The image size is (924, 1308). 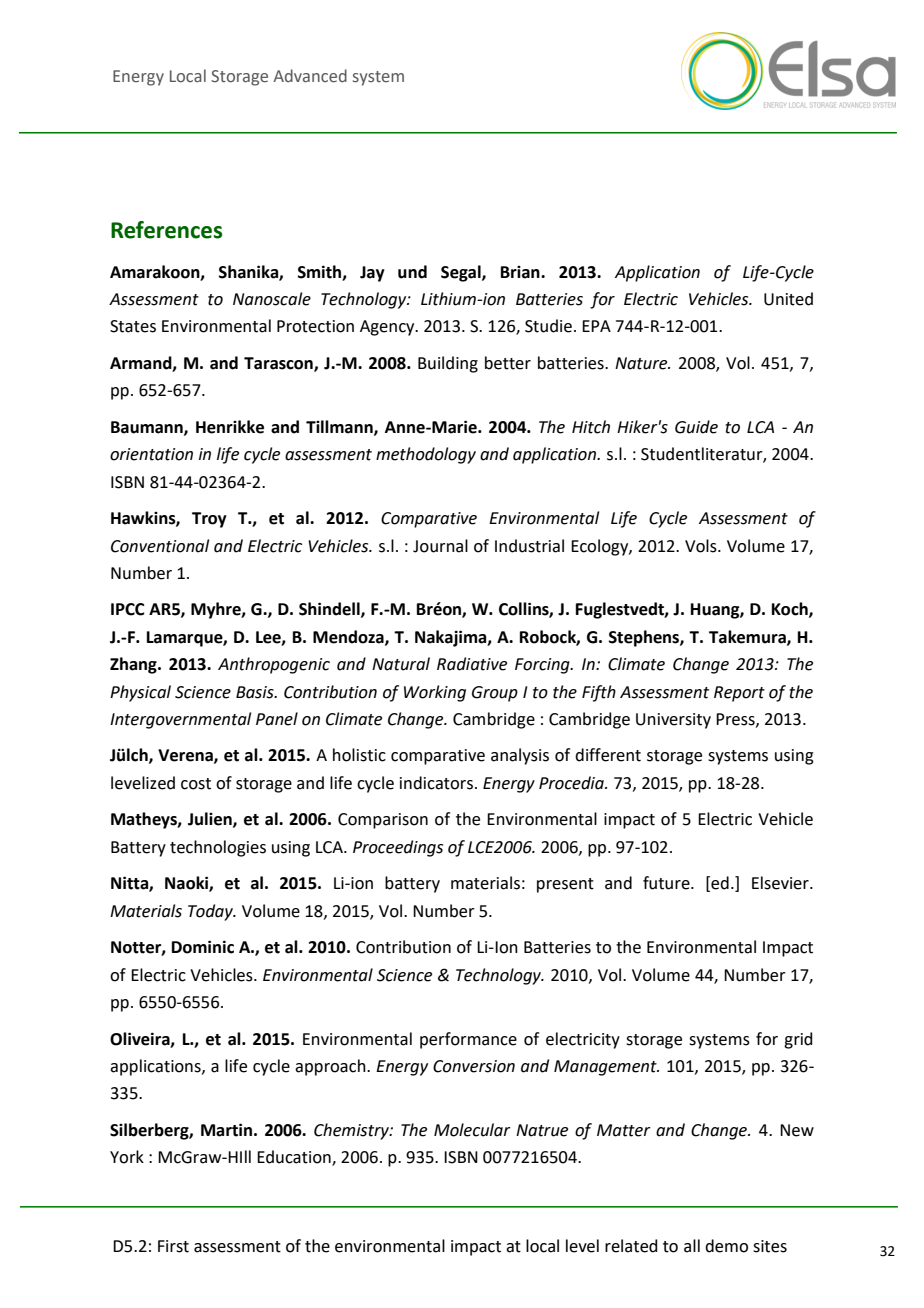 What do you see at coordinates (256, 692) in the document?
I see `Basis` at bounding box center [256, 692].
